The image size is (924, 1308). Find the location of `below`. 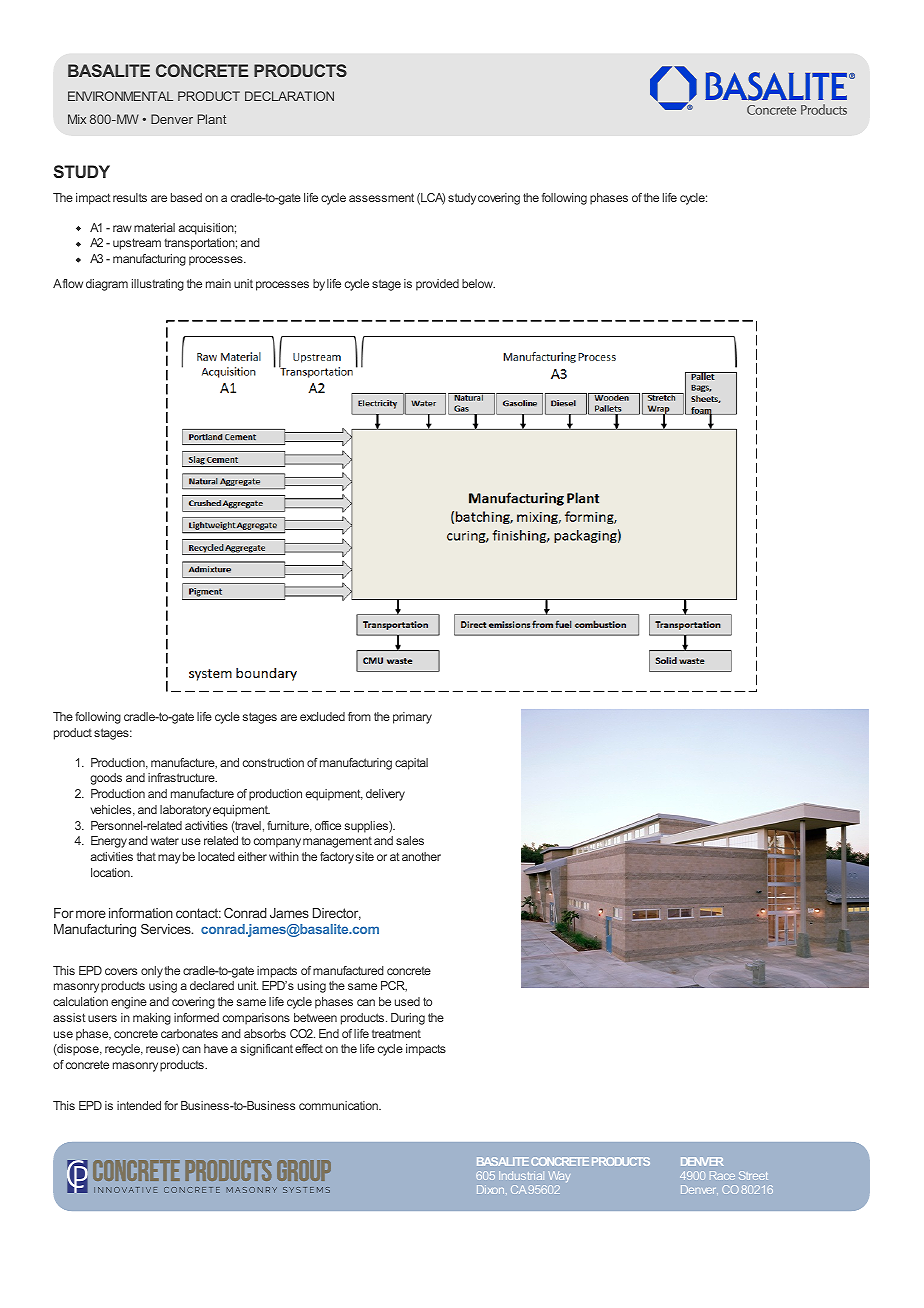

below is located at coordinates (478, 283).
